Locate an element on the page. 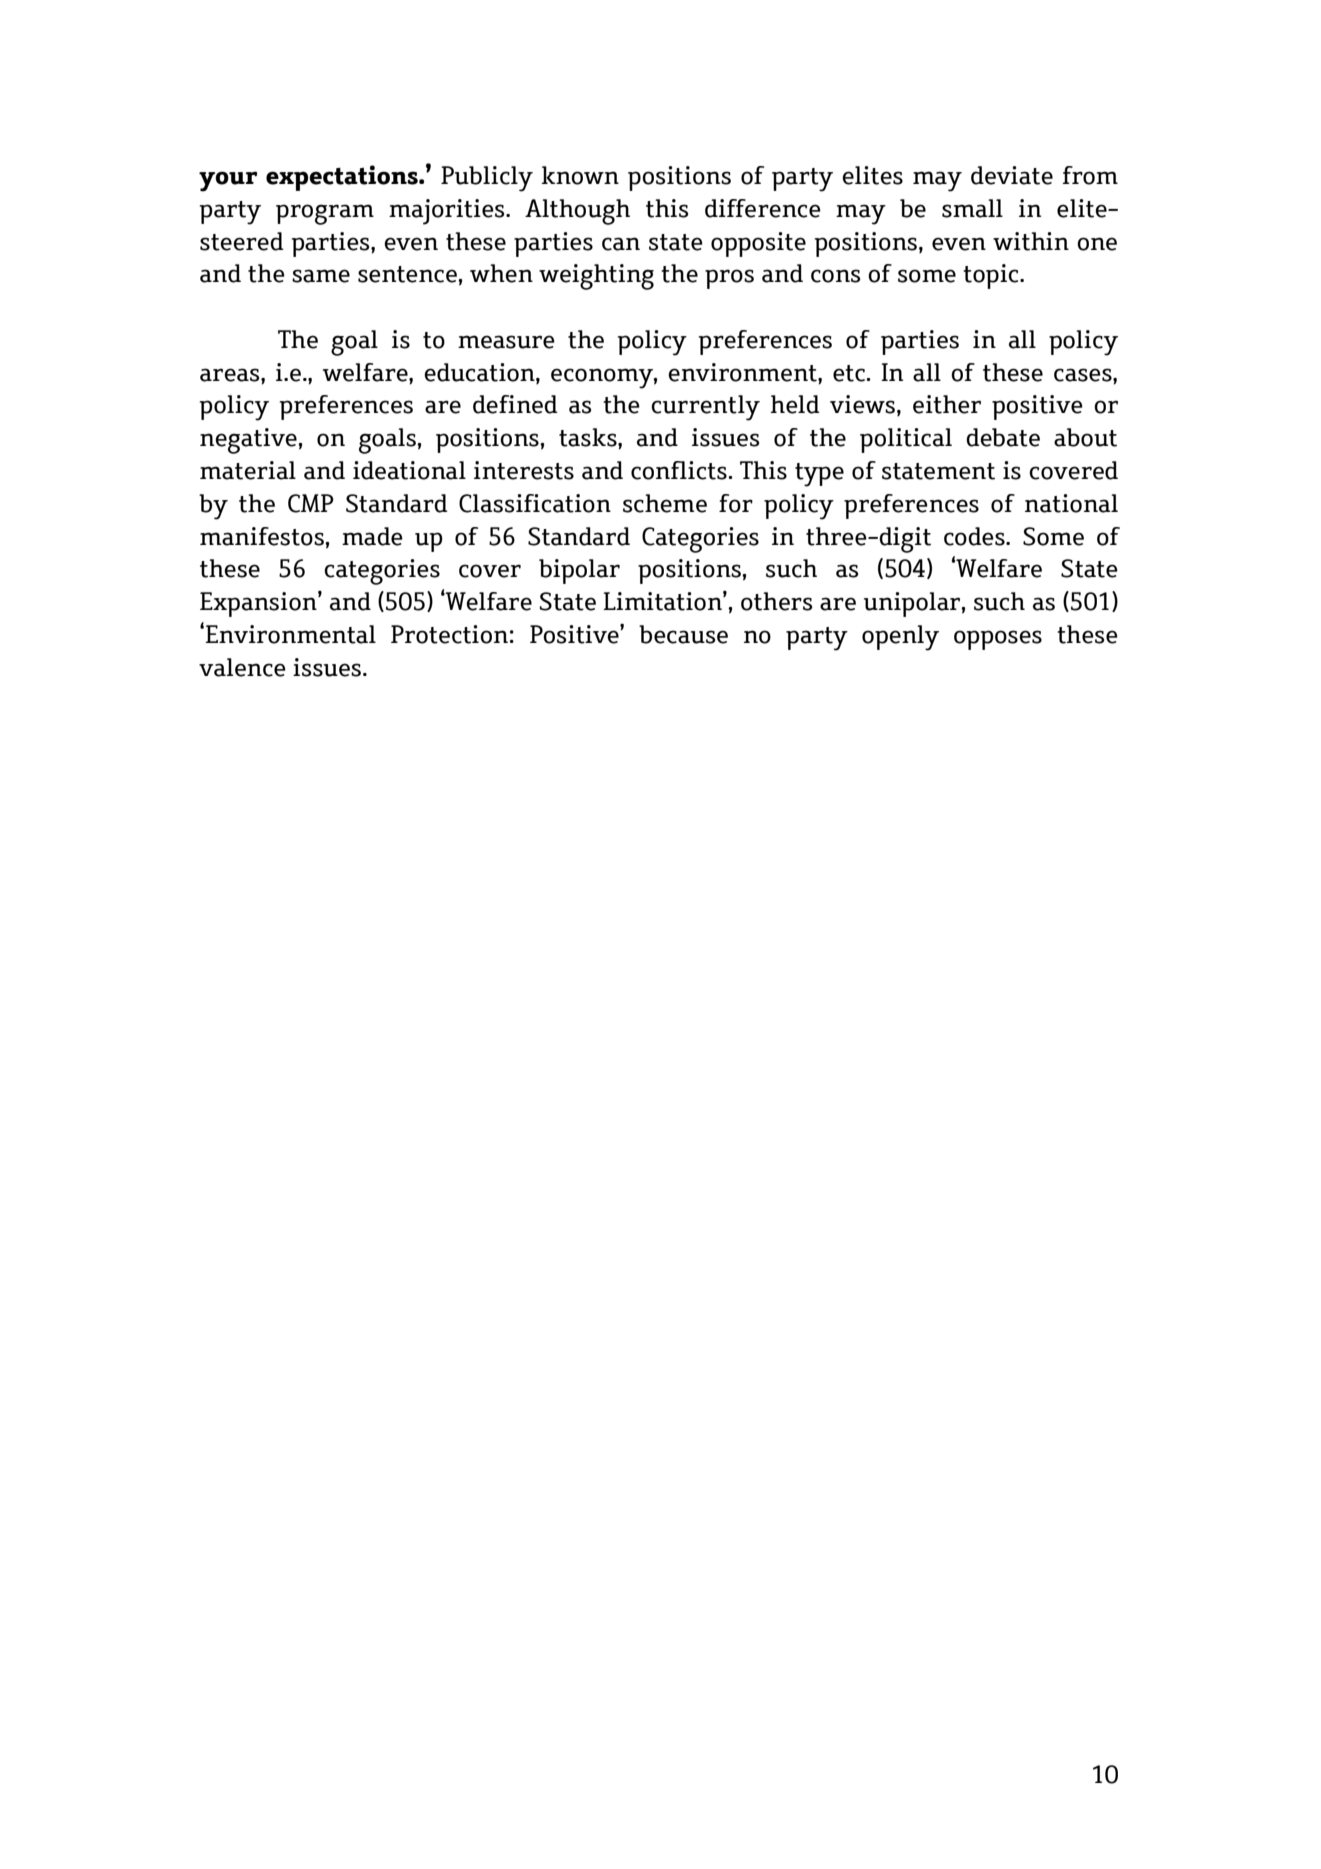  made is located at coordinates (372, 536).
